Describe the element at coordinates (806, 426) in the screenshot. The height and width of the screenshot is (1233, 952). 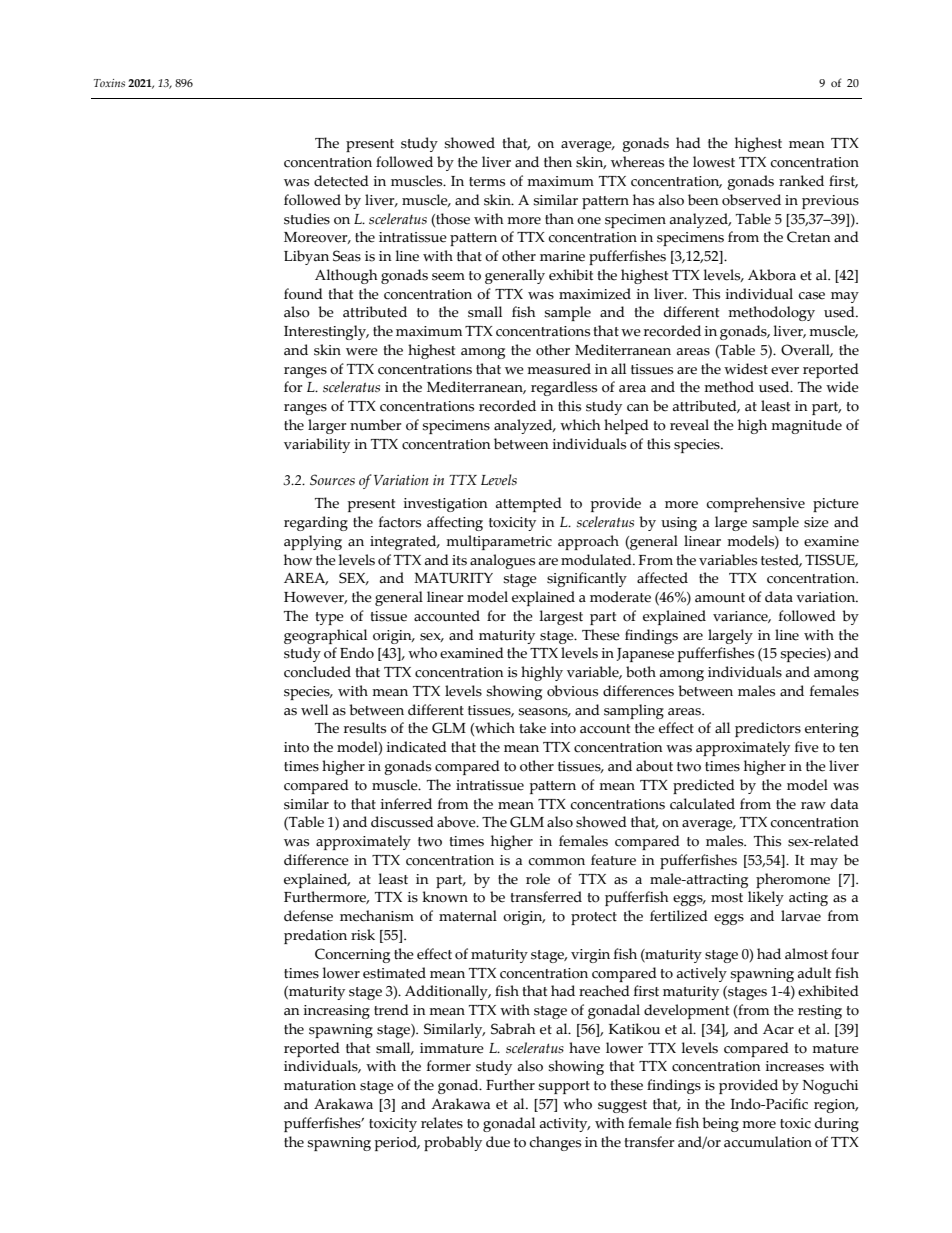
I see `magnitude` at that location.
